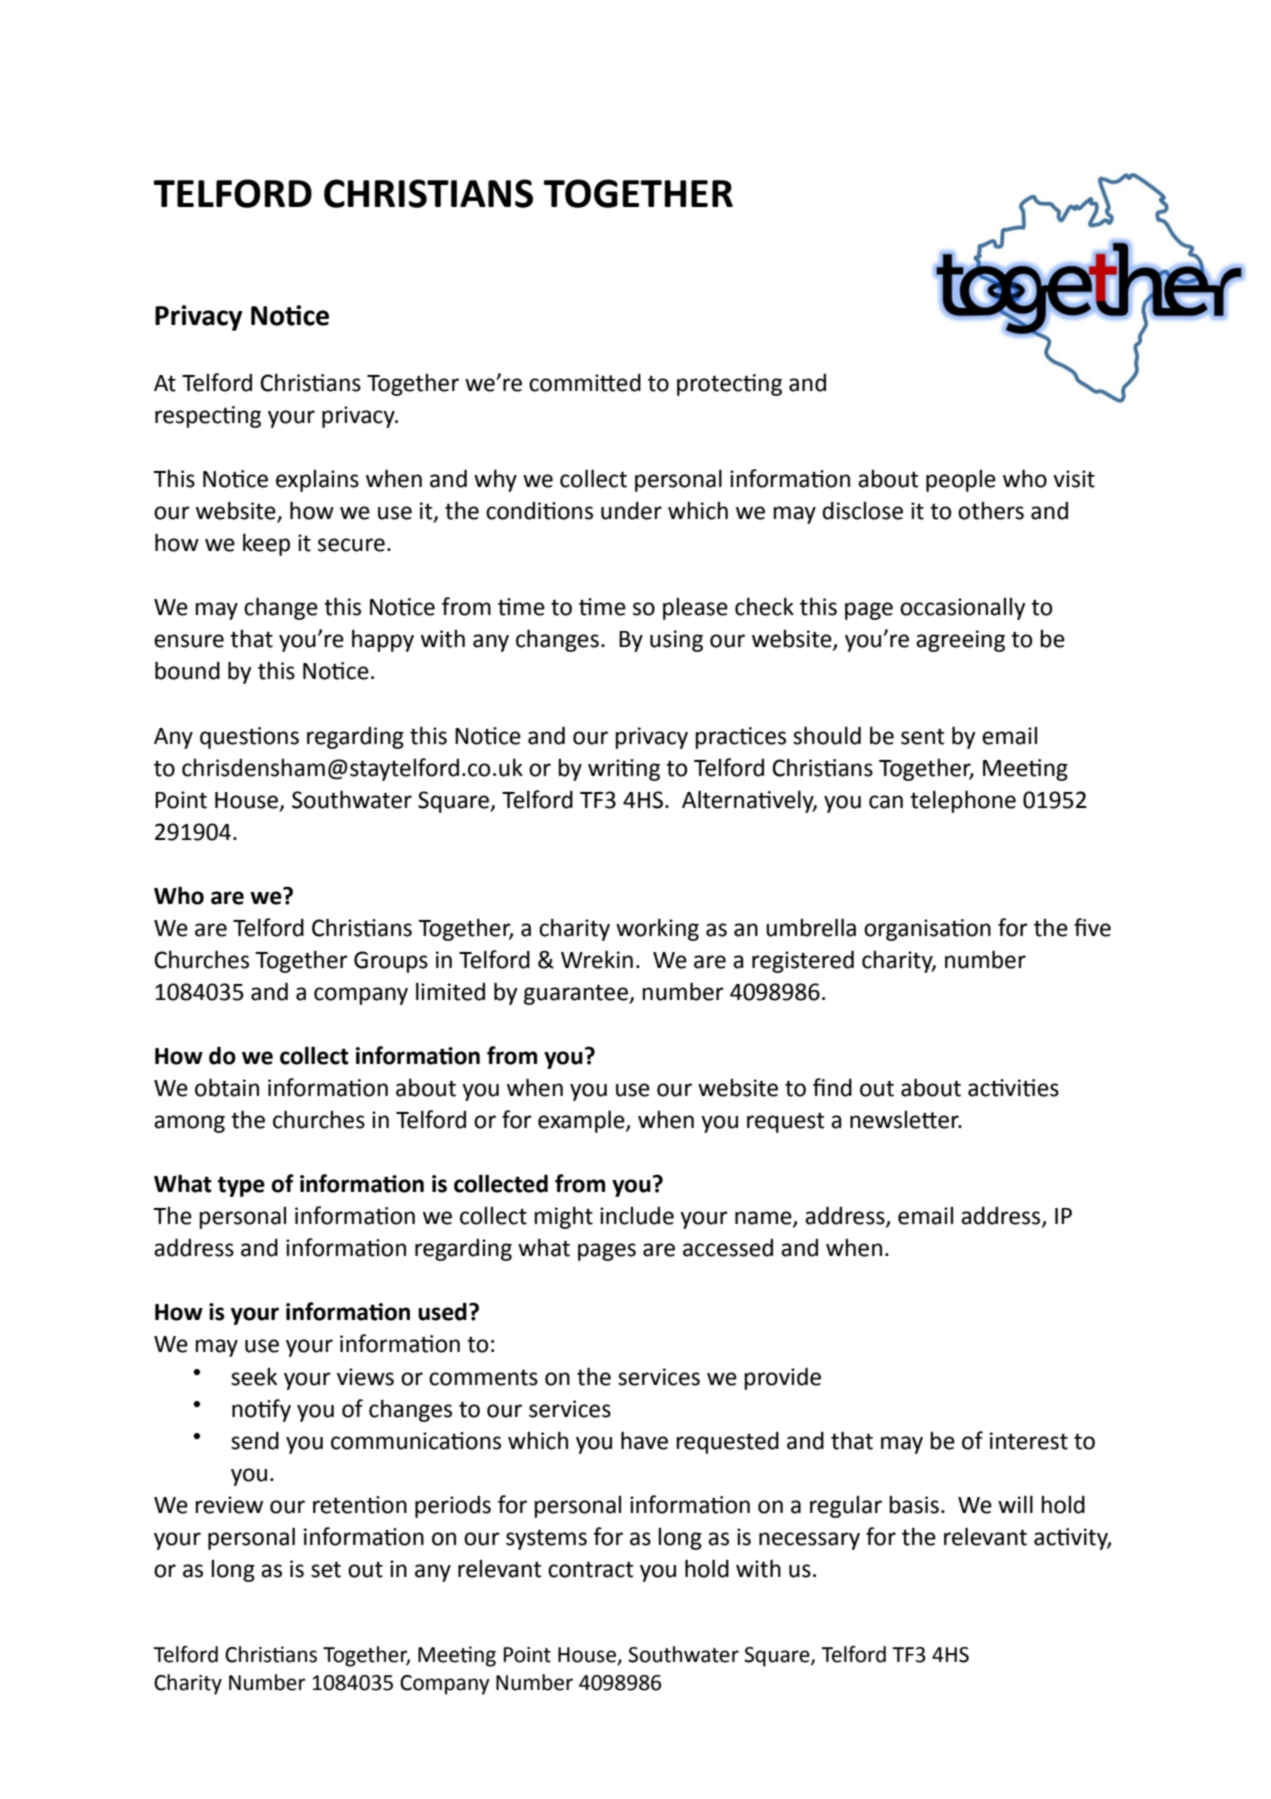 The image size is (1271, 1799). What do you see at coordinates (241, 1186) in the image?
I see `type` at bounding box center [241, 1186].
